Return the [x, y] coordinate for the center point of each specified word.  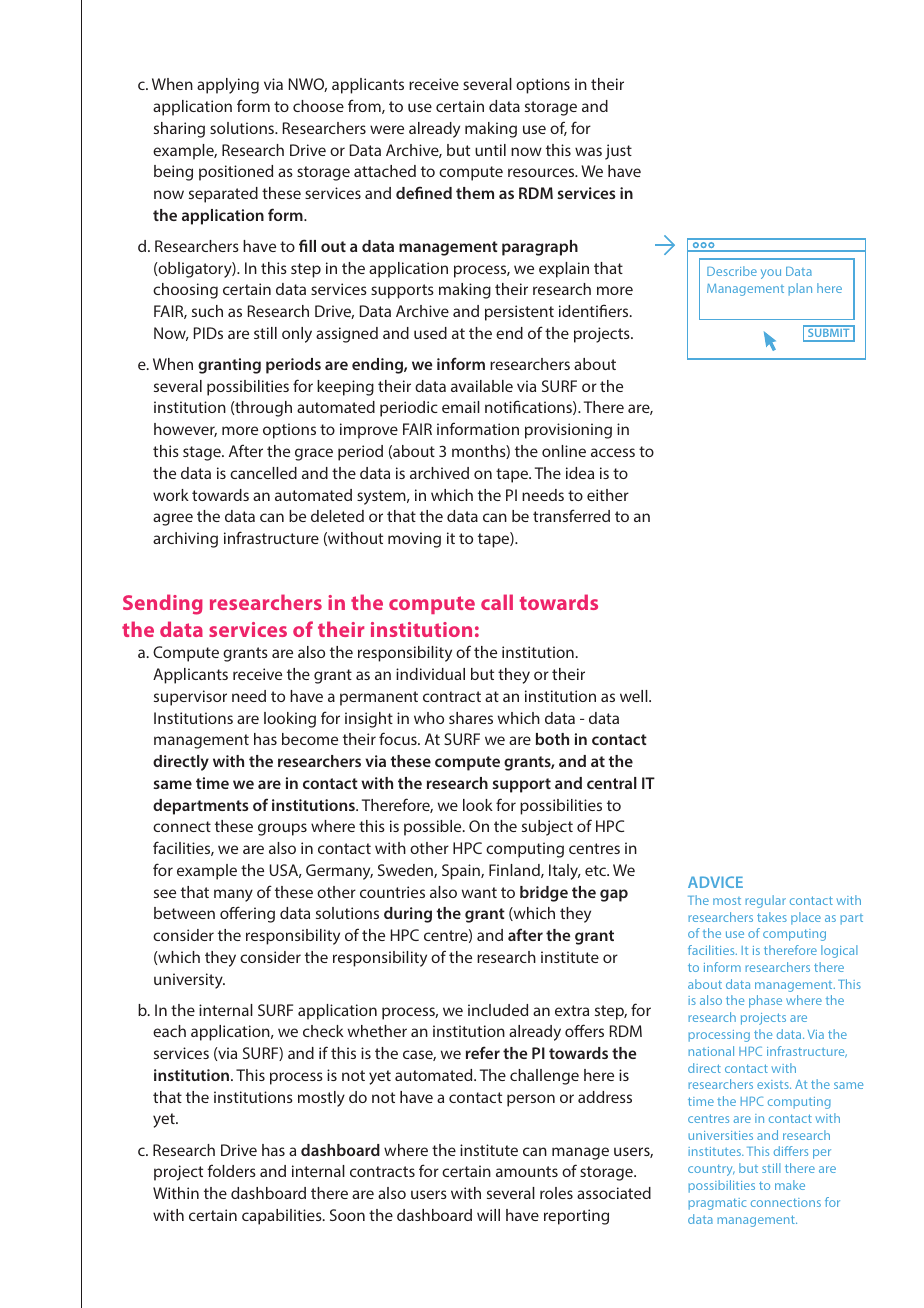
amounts [527, 1171]
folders [231, 1170]
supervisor [190, 698]
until [490, 150]
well [635, 696]
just [618, 152]
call [497, 602]
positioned [236, 173]
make [790, 1185]
